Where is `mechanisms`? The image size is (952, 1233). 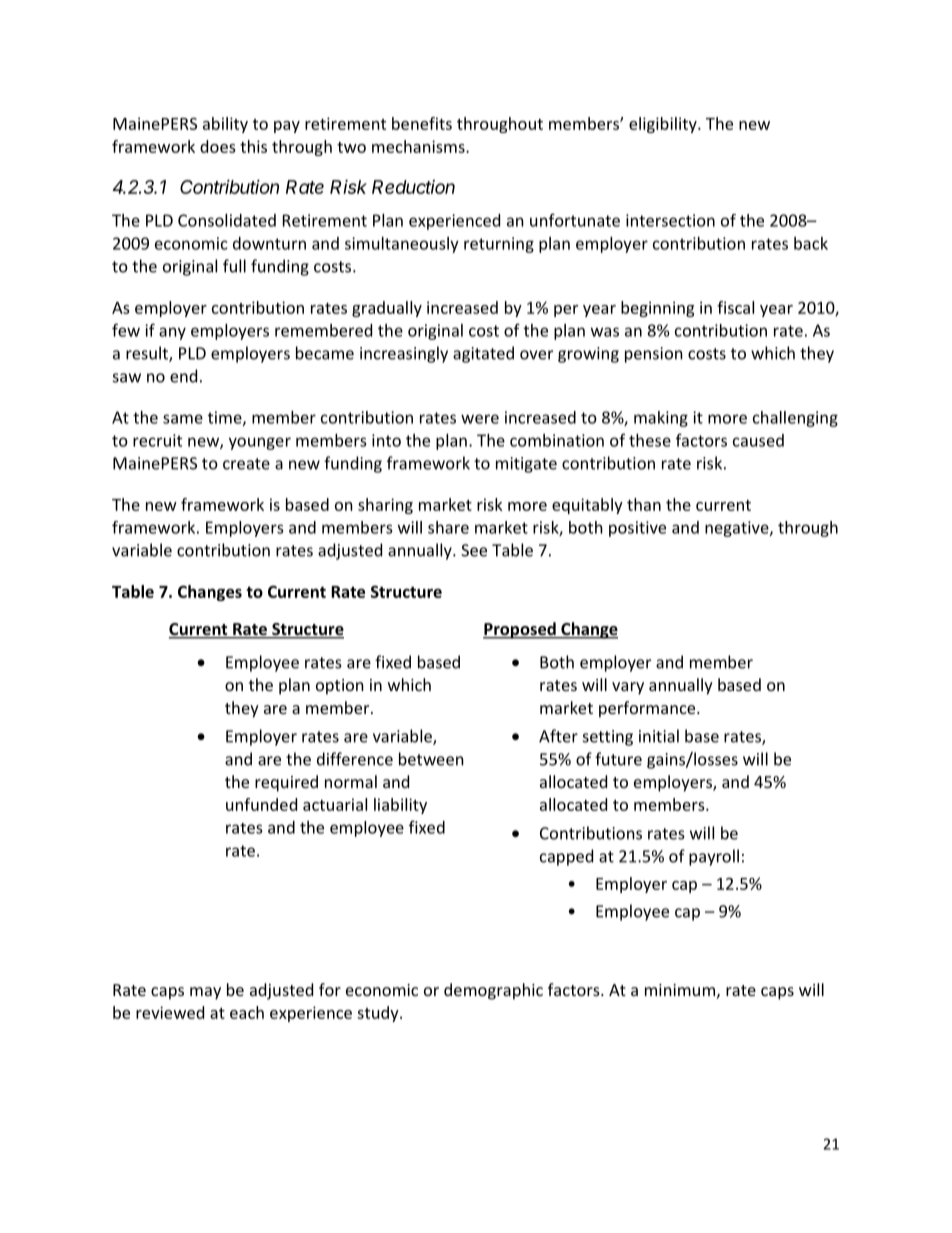
mechanisms is located at coordinates (419, 146).
